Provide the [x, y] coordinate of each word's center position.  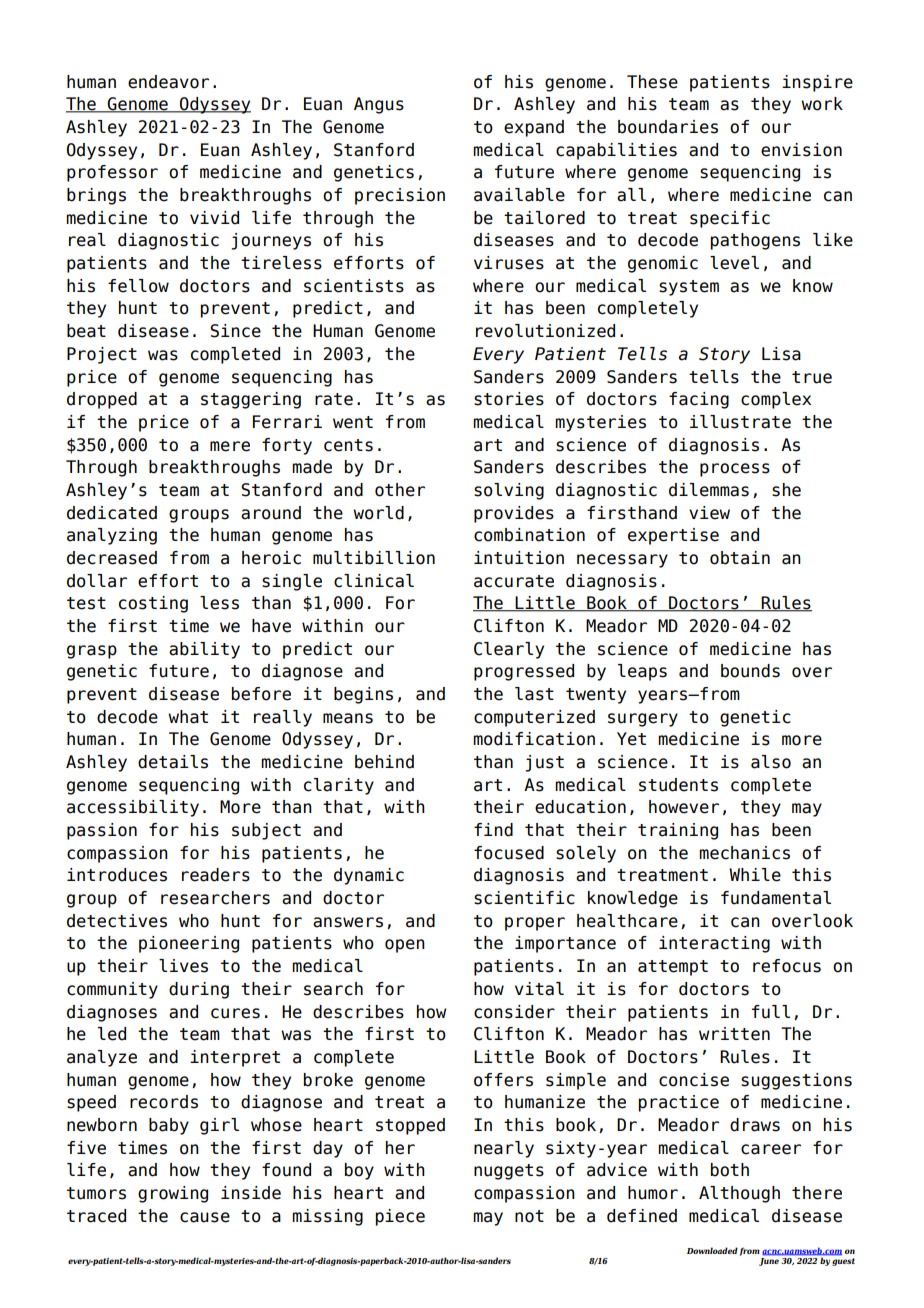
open [405, 946]
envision [801, 150]
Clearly [509, 650]
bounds [750, 671]
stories [509, 399]
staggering [251, 400]
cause [205, 1217]
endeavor [168, 82]
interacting [714, 944]
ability [204, 650]
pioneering [189, 944]
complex [776, 400]
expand [534, 128]
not [529, 1216]
